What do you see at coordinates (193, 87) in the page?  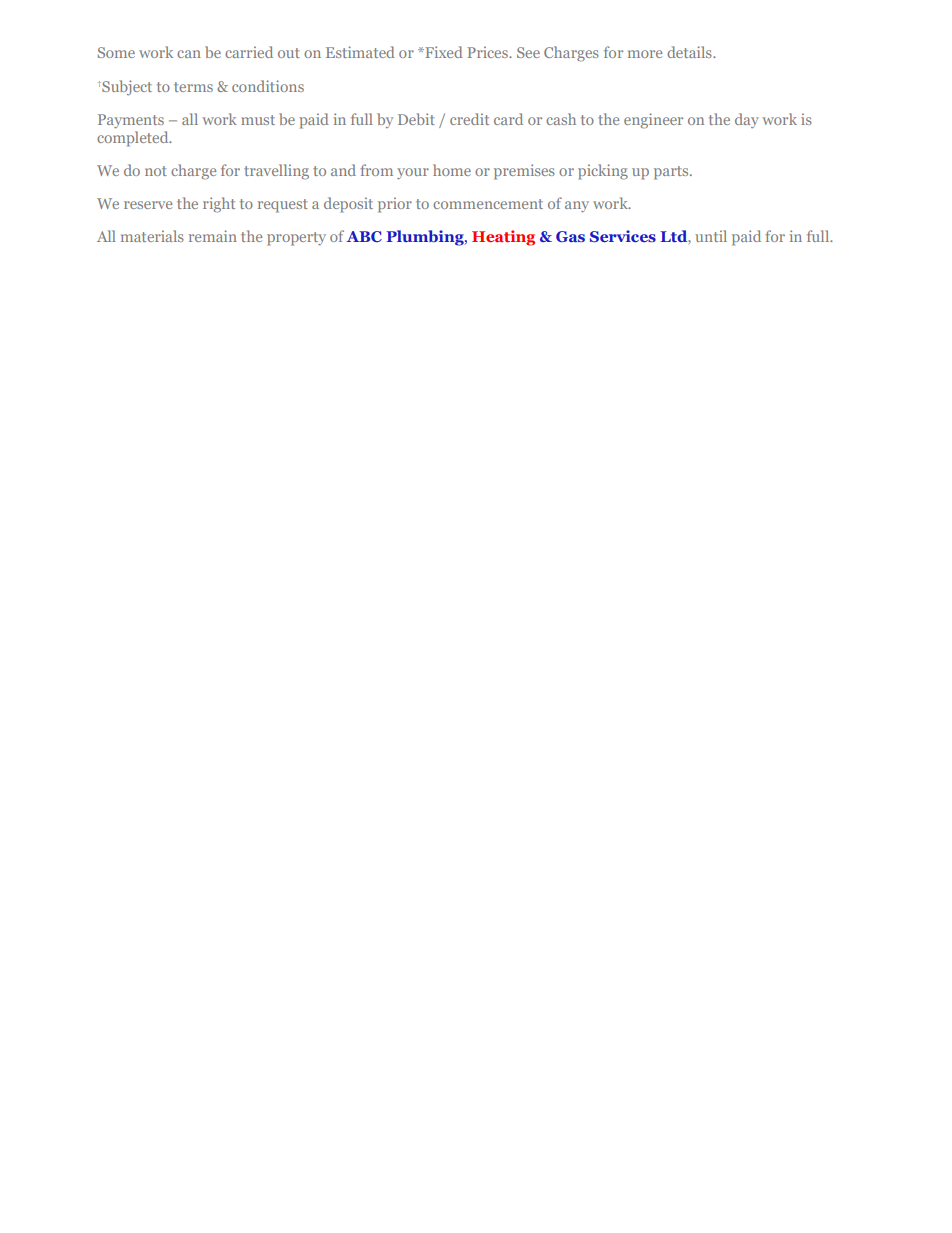 I see `terms` at bounding box center [193, 87].
